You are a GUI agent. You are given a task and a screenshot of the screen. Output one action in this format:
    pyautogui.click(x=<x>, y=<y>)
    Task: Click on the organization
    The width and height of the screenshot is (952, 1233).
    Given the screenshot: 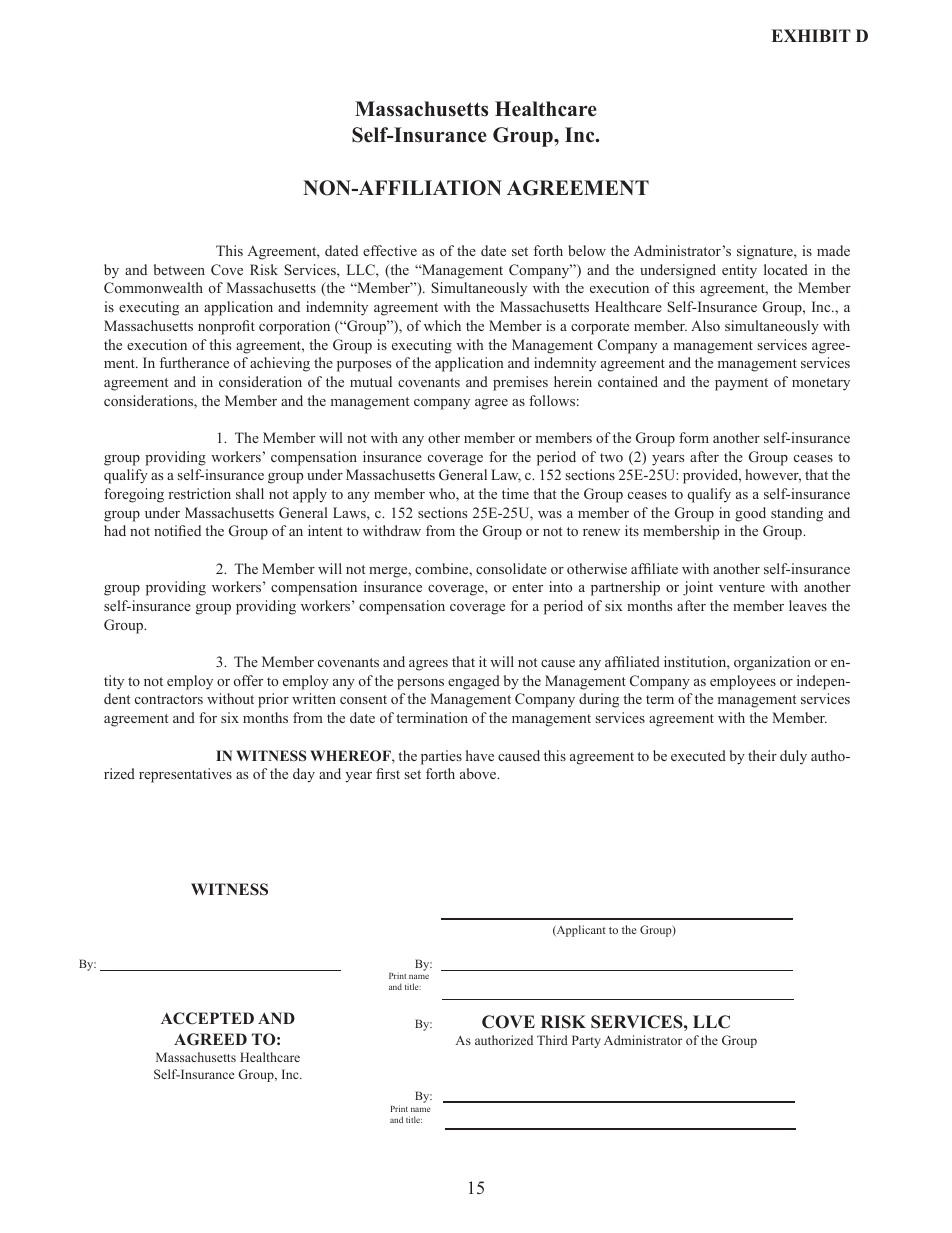 What is the action you would take?
    pyautogui.click(x=772, y=663)
